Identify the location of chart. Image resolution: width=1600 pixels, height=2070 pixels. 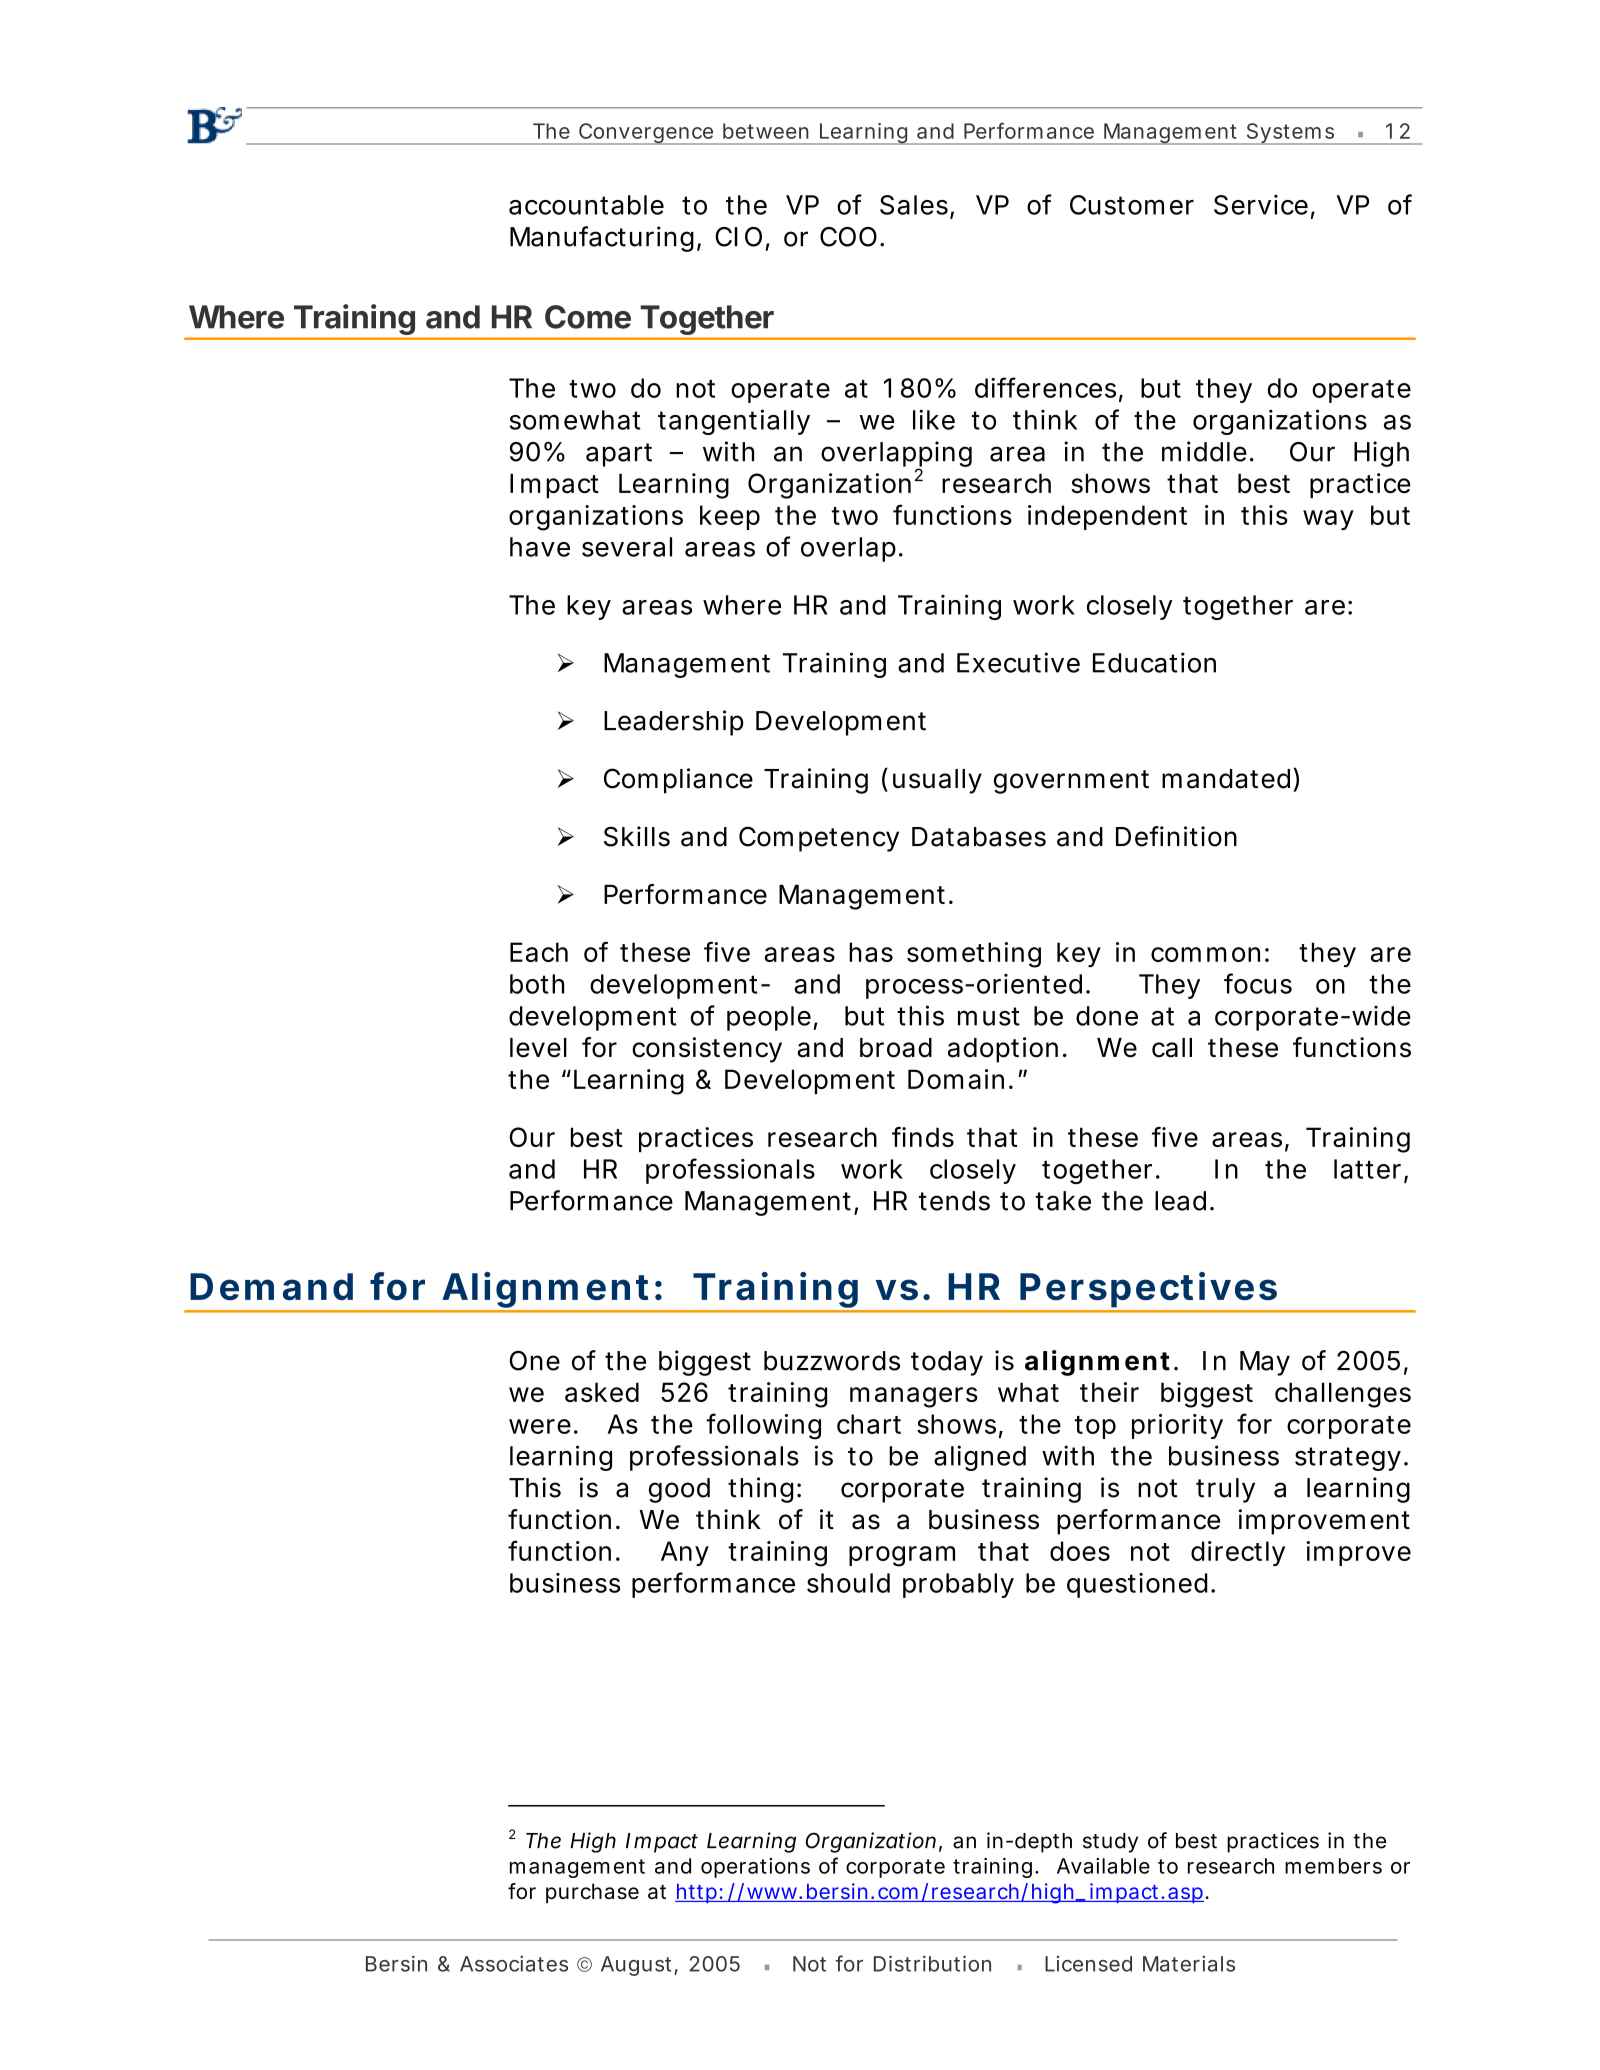
(869, 1424).
